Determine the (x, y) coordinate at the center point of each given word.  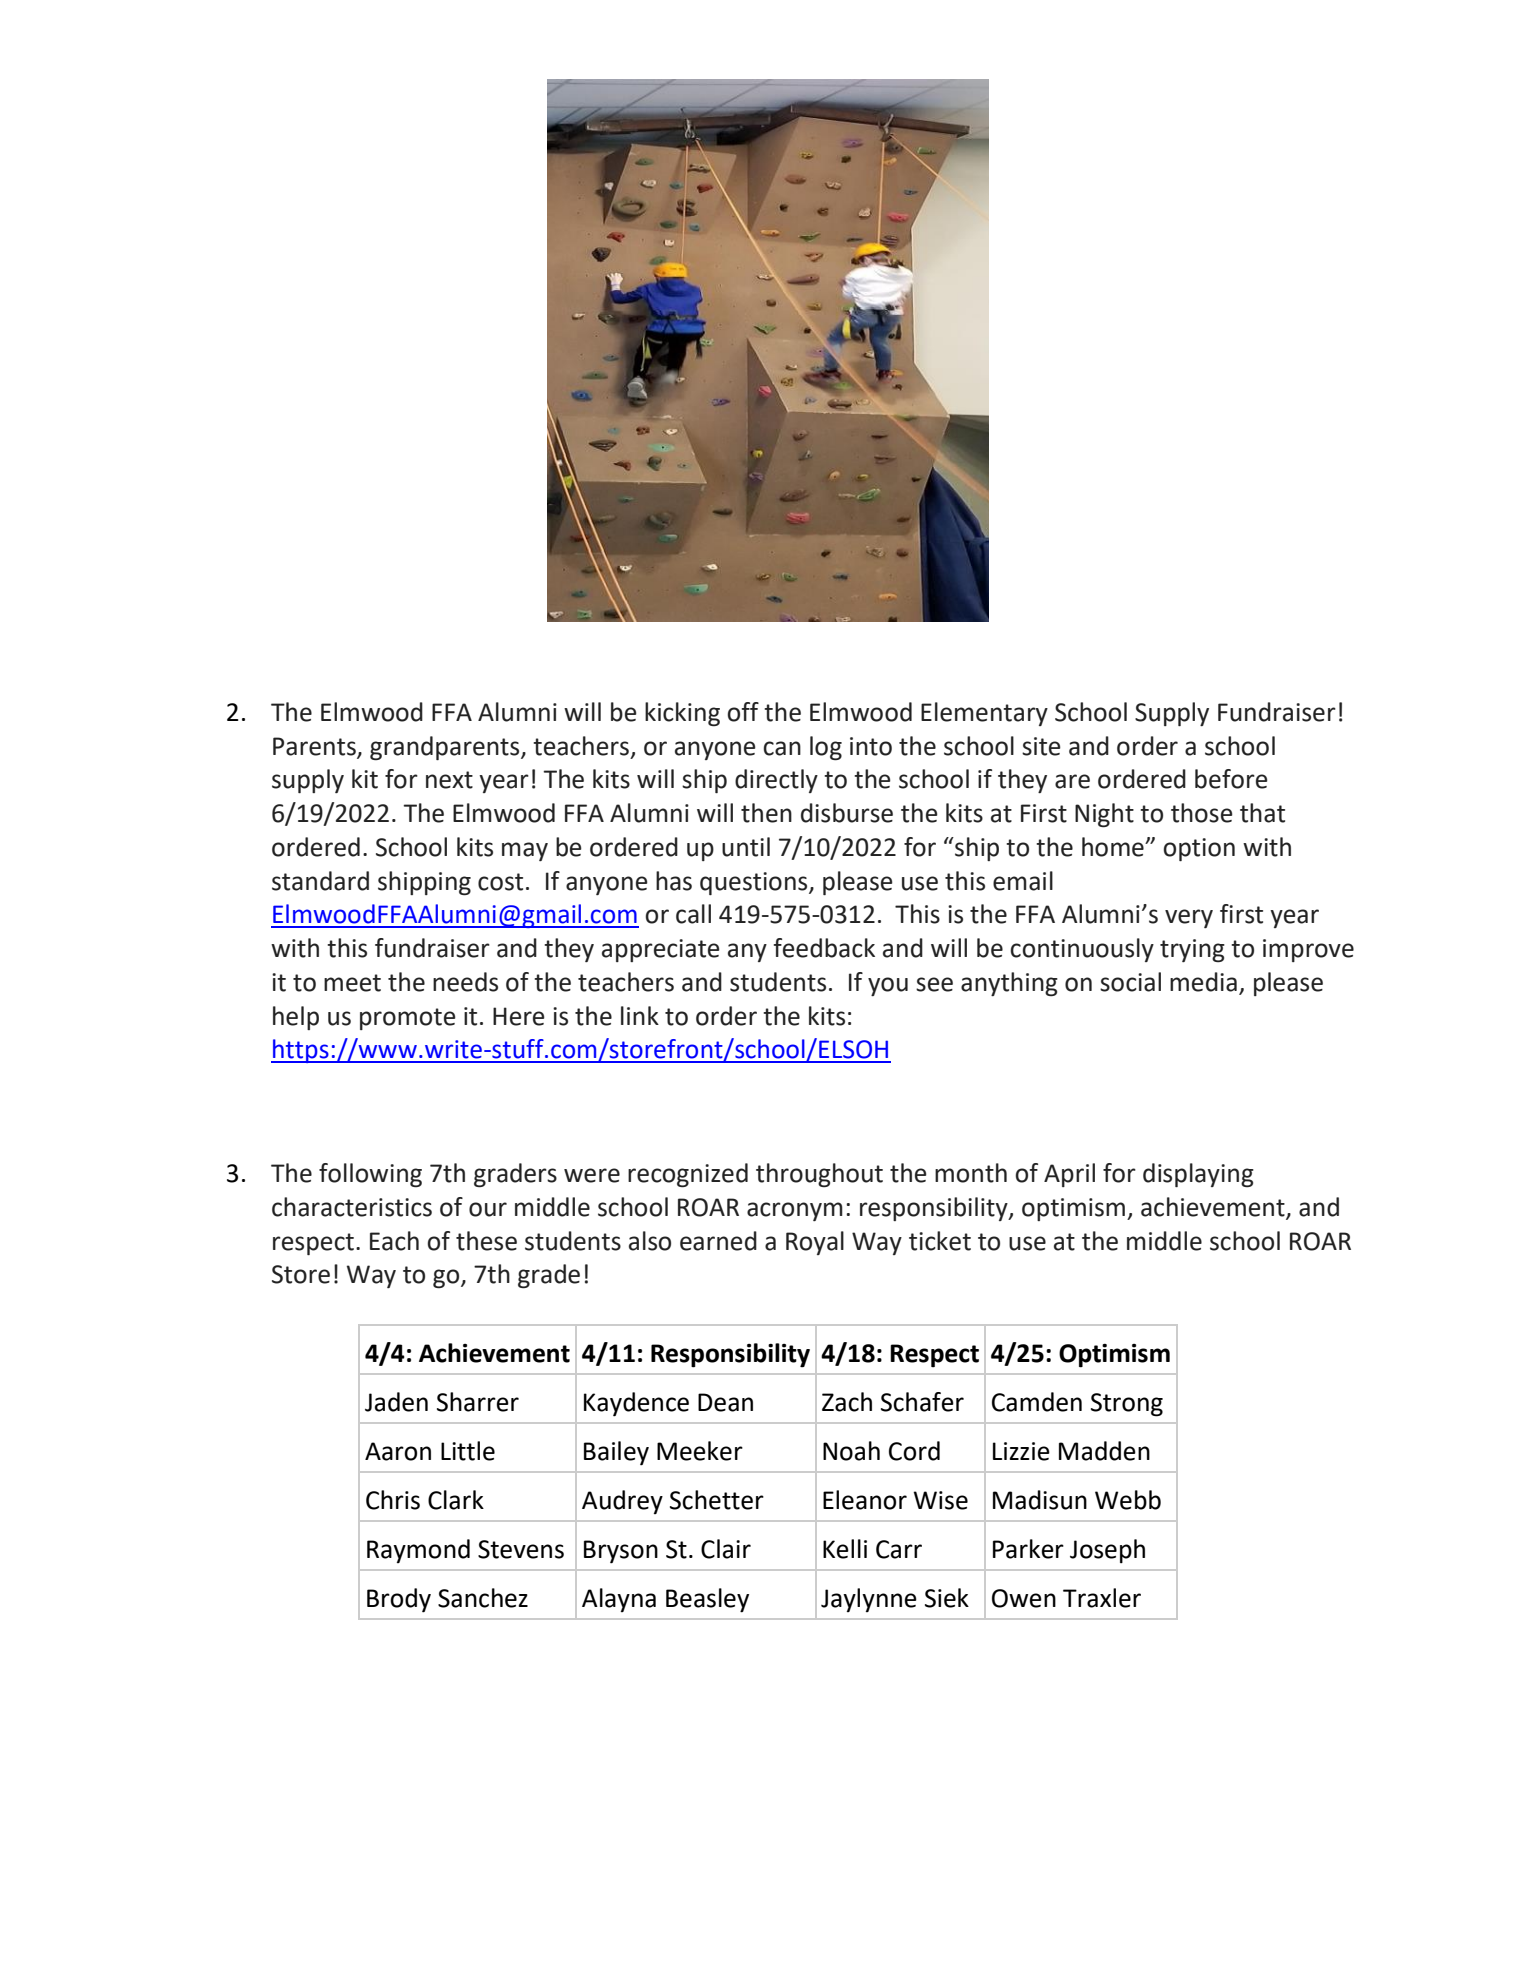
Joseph (1107, 1551)
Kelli (845, 1549)
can (782, 748)
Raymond (418, 1551)
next (449, 780)
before (1231, 779)
